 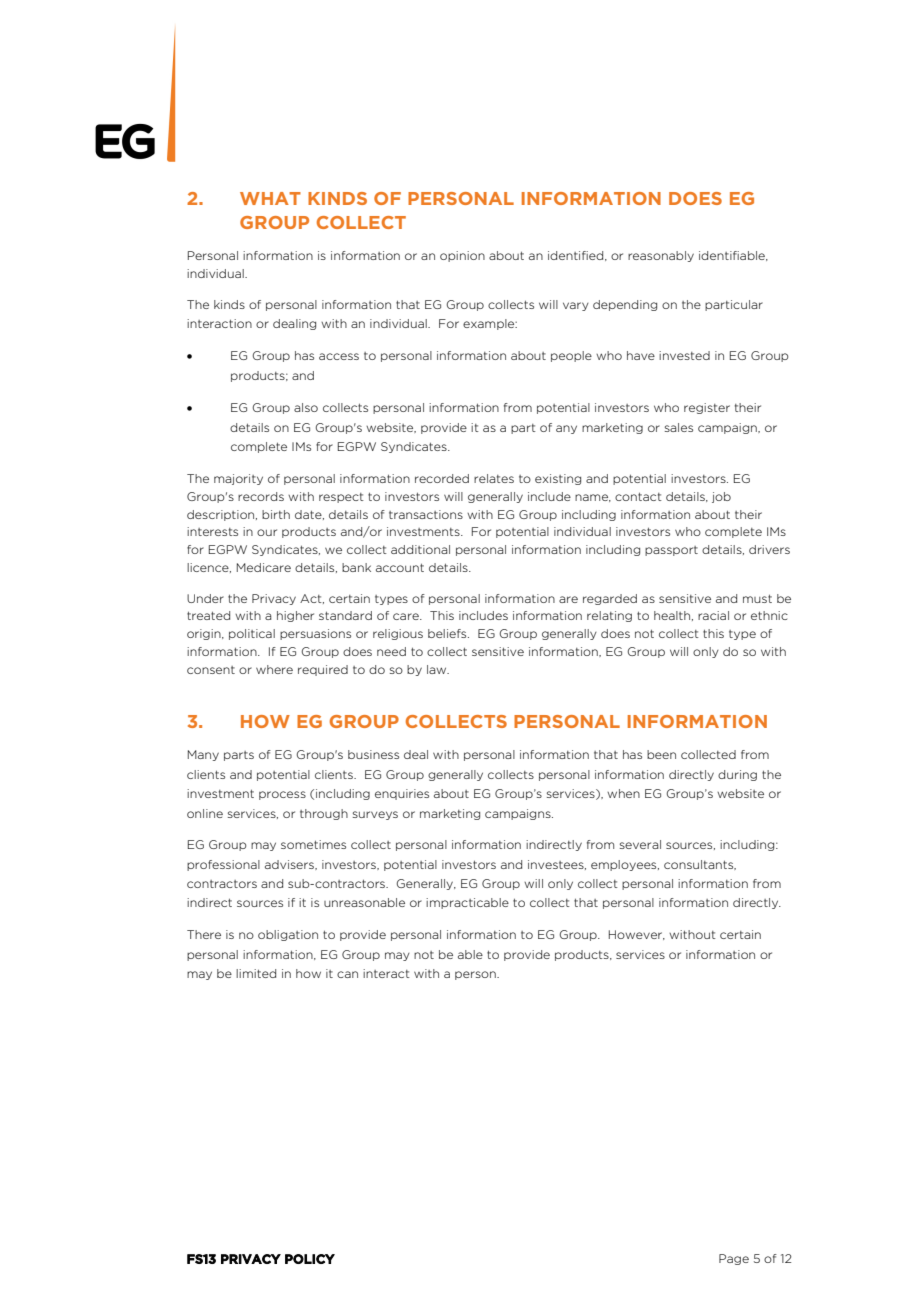 What do you see at coordinates (661, 256) in the document?
I see `reasonably` at bounding box center [661, 256].
